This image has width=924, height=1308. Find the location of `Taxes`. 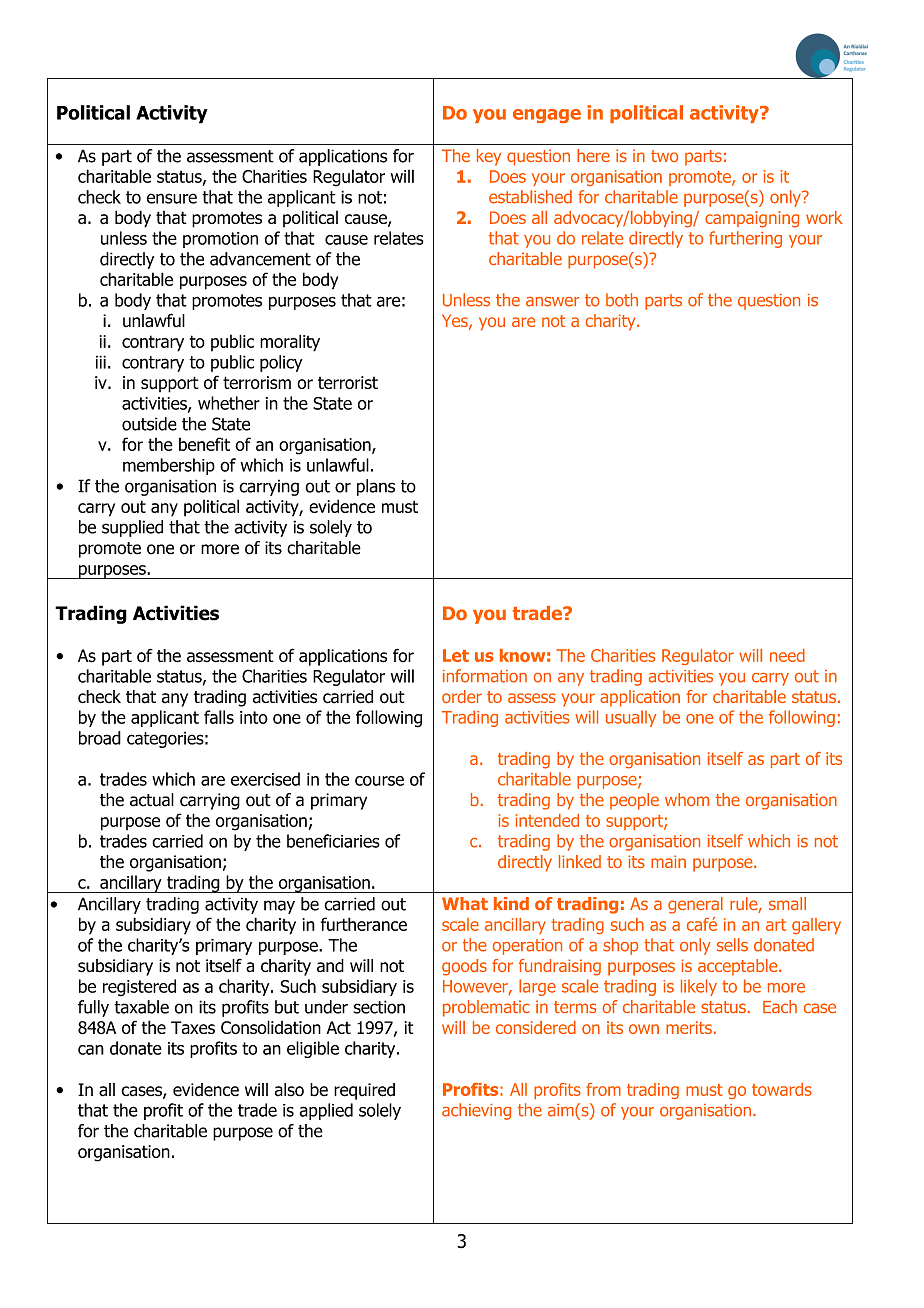

Taxes is located at coordinates (193, 1027).
